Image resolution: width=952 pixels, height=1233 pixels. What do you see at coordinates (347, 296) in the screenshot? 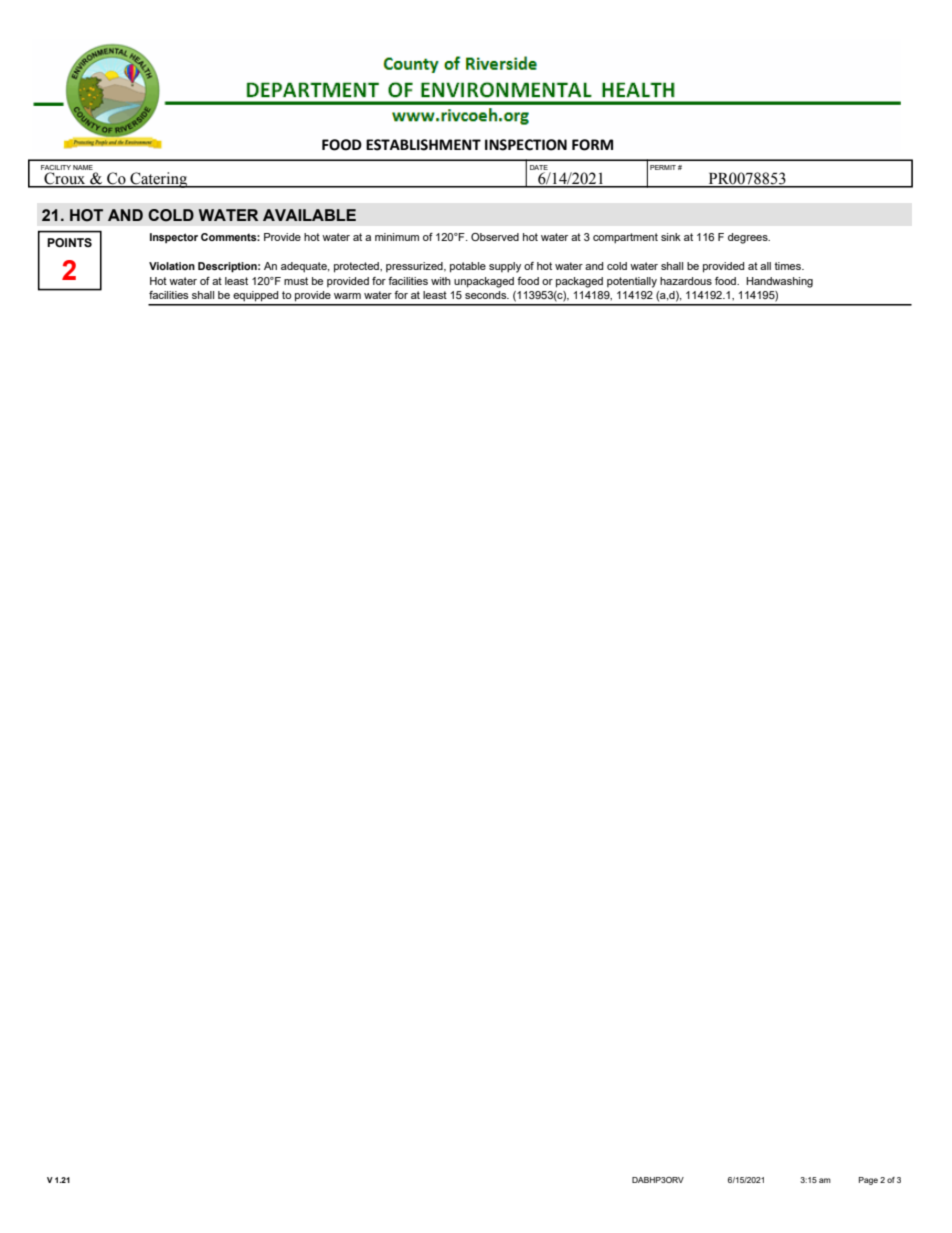
I see `warm` at bounding box center [347, 296].
